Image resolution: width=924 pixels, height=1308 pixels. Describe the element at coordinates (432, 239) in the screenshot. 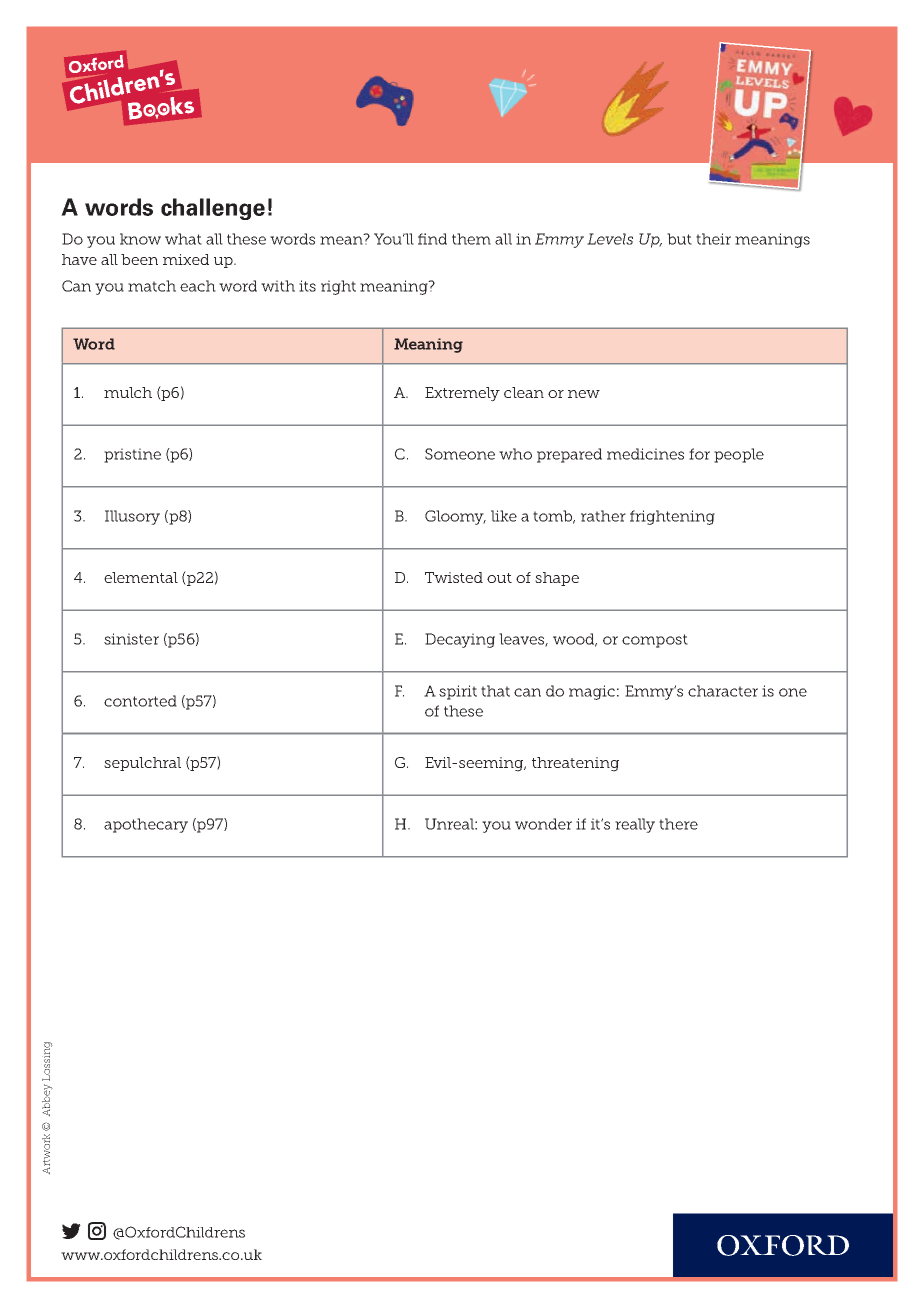

I see `find` at that location.
